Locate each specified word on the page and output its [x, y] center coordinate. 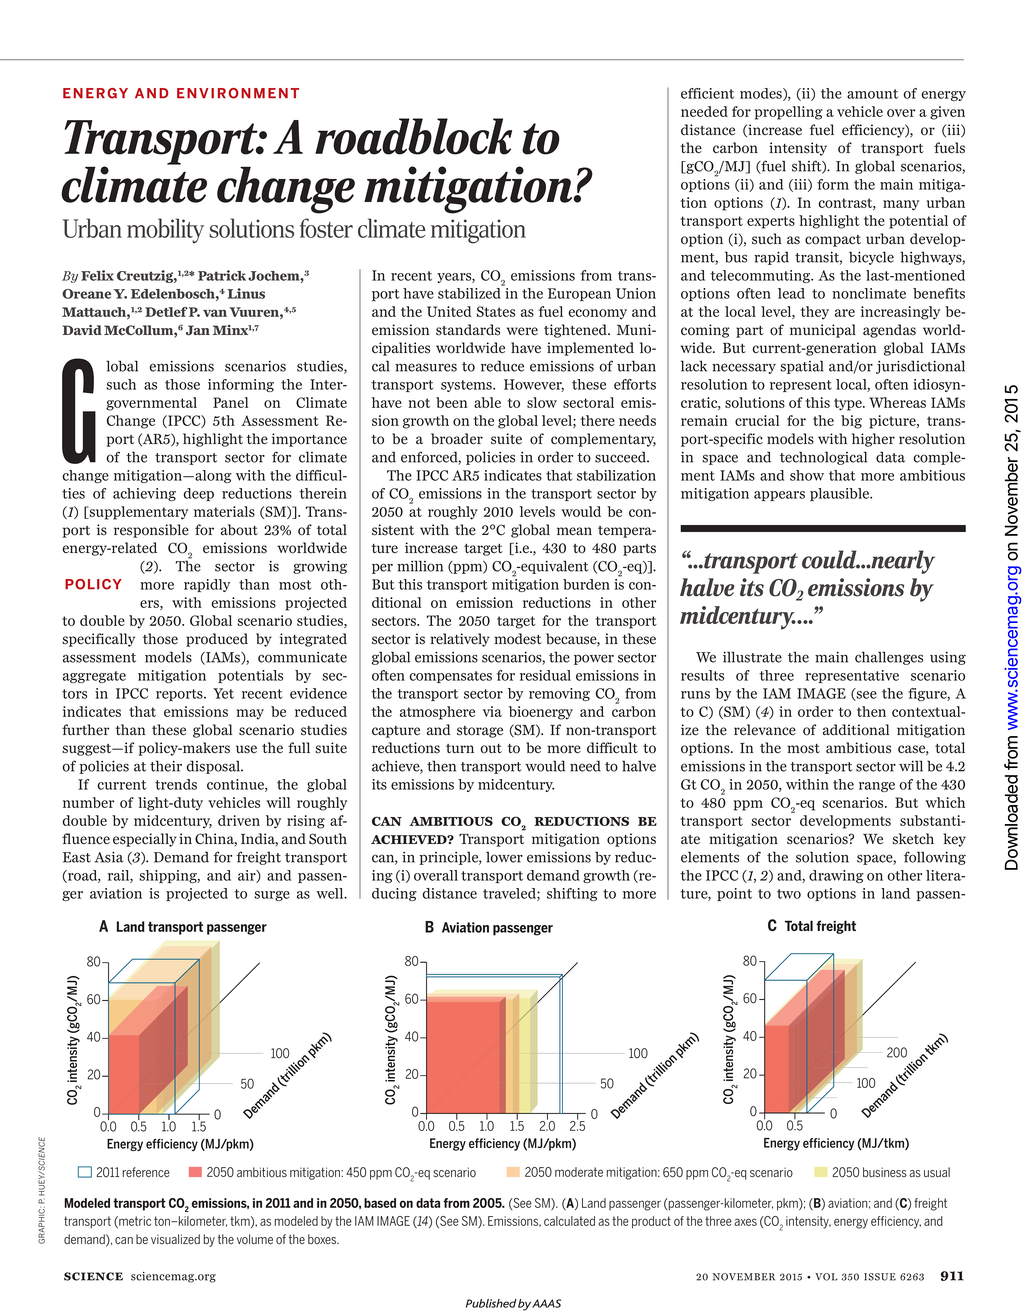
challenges [889, 658]
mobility [165, 230]
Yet [223, 693]
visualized [175, 1239]
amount [872, 94]
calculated [569, 1221]
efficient [707, 93]
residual [545, 675]
